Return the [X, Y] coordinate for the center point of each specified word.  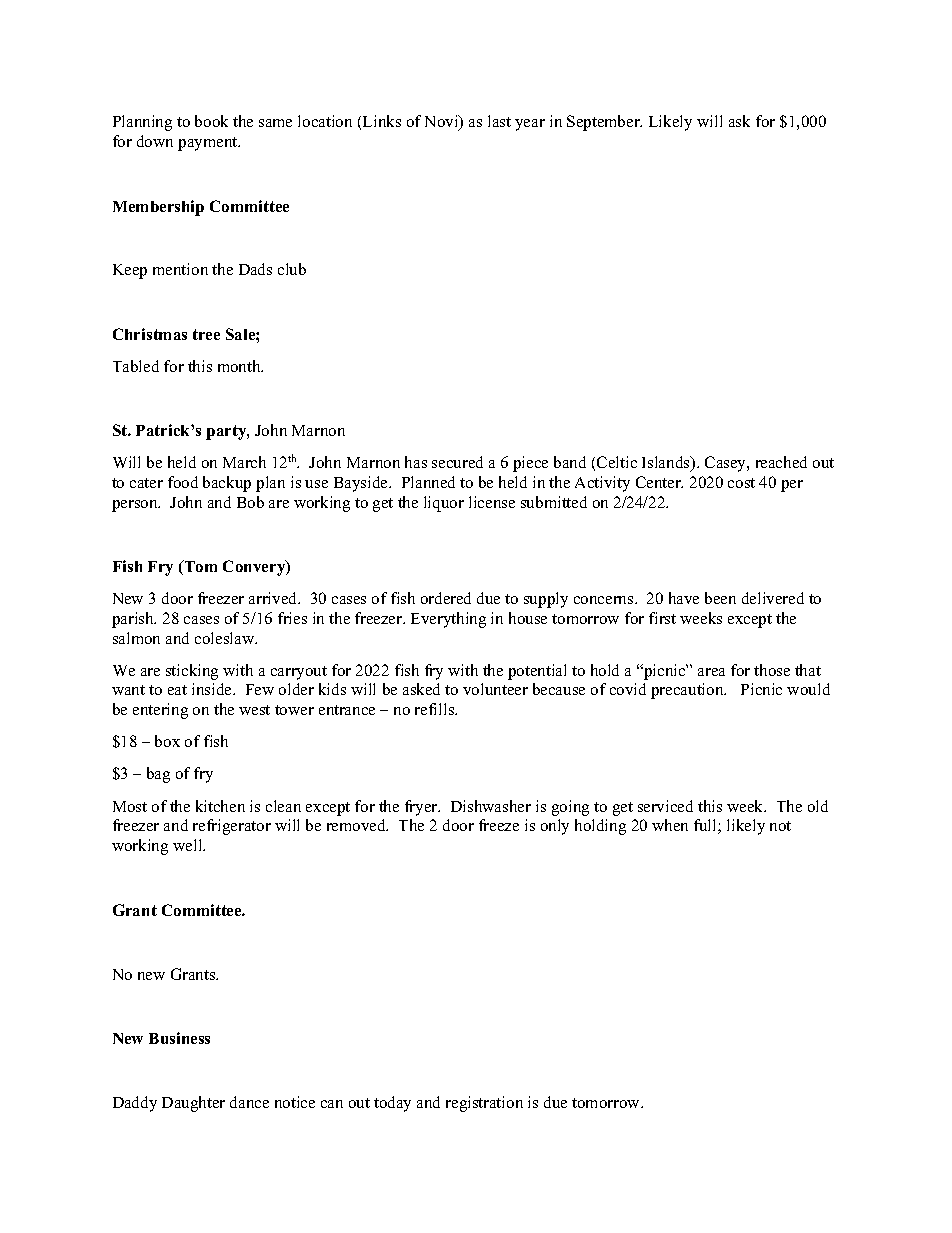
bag [158, 775]
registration [484, 1104]
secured [457, 462]
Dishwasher [491, 806]
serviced [665, 806]
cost [741, 483]
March [244, 462]
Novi [443, 122]
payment [209, 144]
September [604, 123]
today [392, 1104]
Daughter [193, 1104]
